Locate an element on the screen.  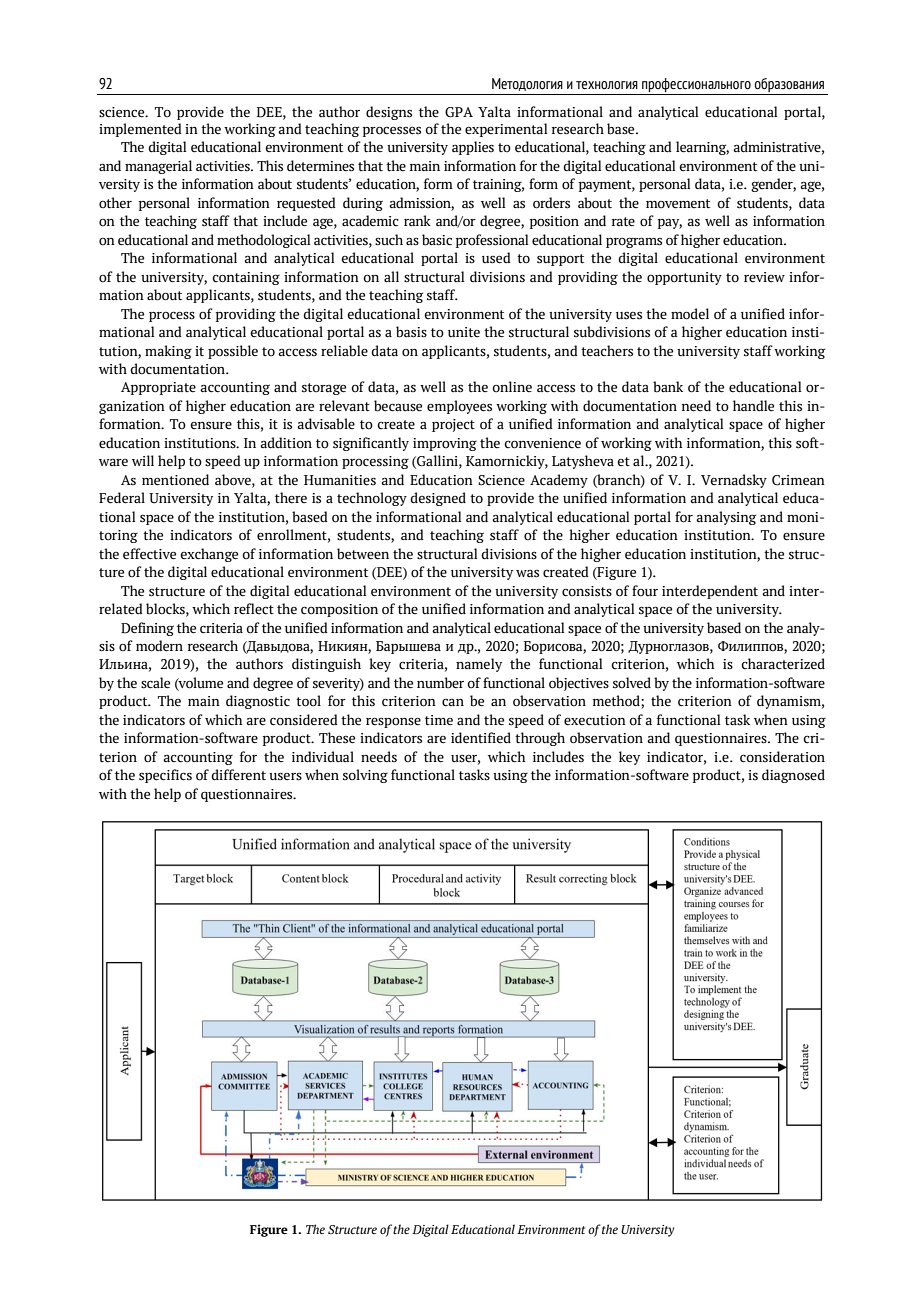
four is located at coordinates (645, 591).
